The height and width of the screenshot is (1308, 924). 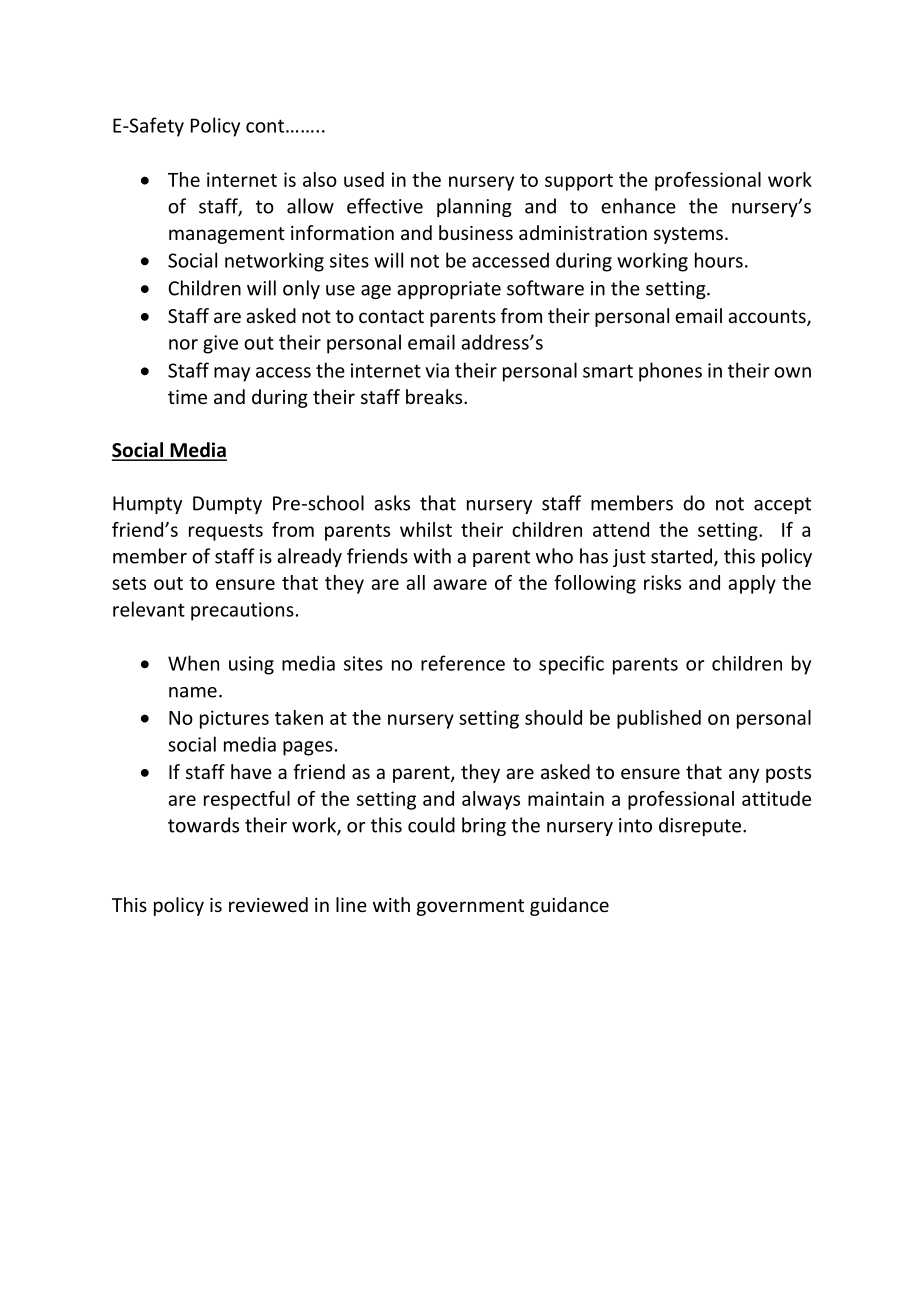 I want to click on planning, so click(x=474, y=207).
